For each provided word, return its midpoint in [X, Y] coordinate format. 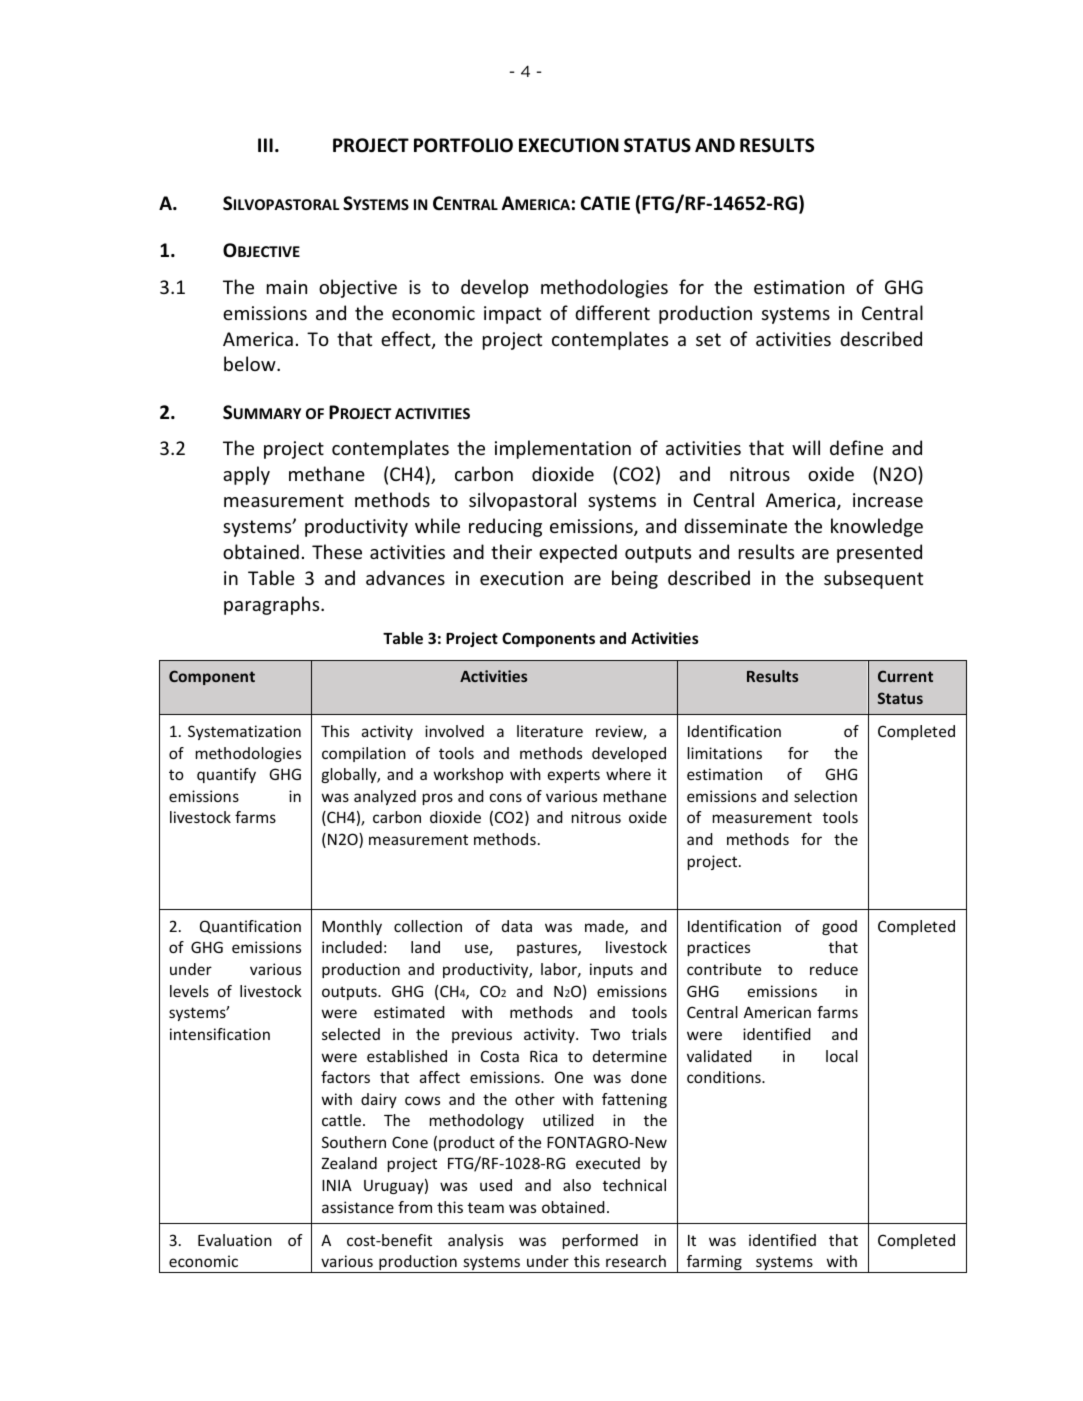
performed [600, 1241]
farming [714, 1264]
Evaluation [235, 1240]
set [708, 339]
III [265, 145]
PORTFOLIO [463, 145]
